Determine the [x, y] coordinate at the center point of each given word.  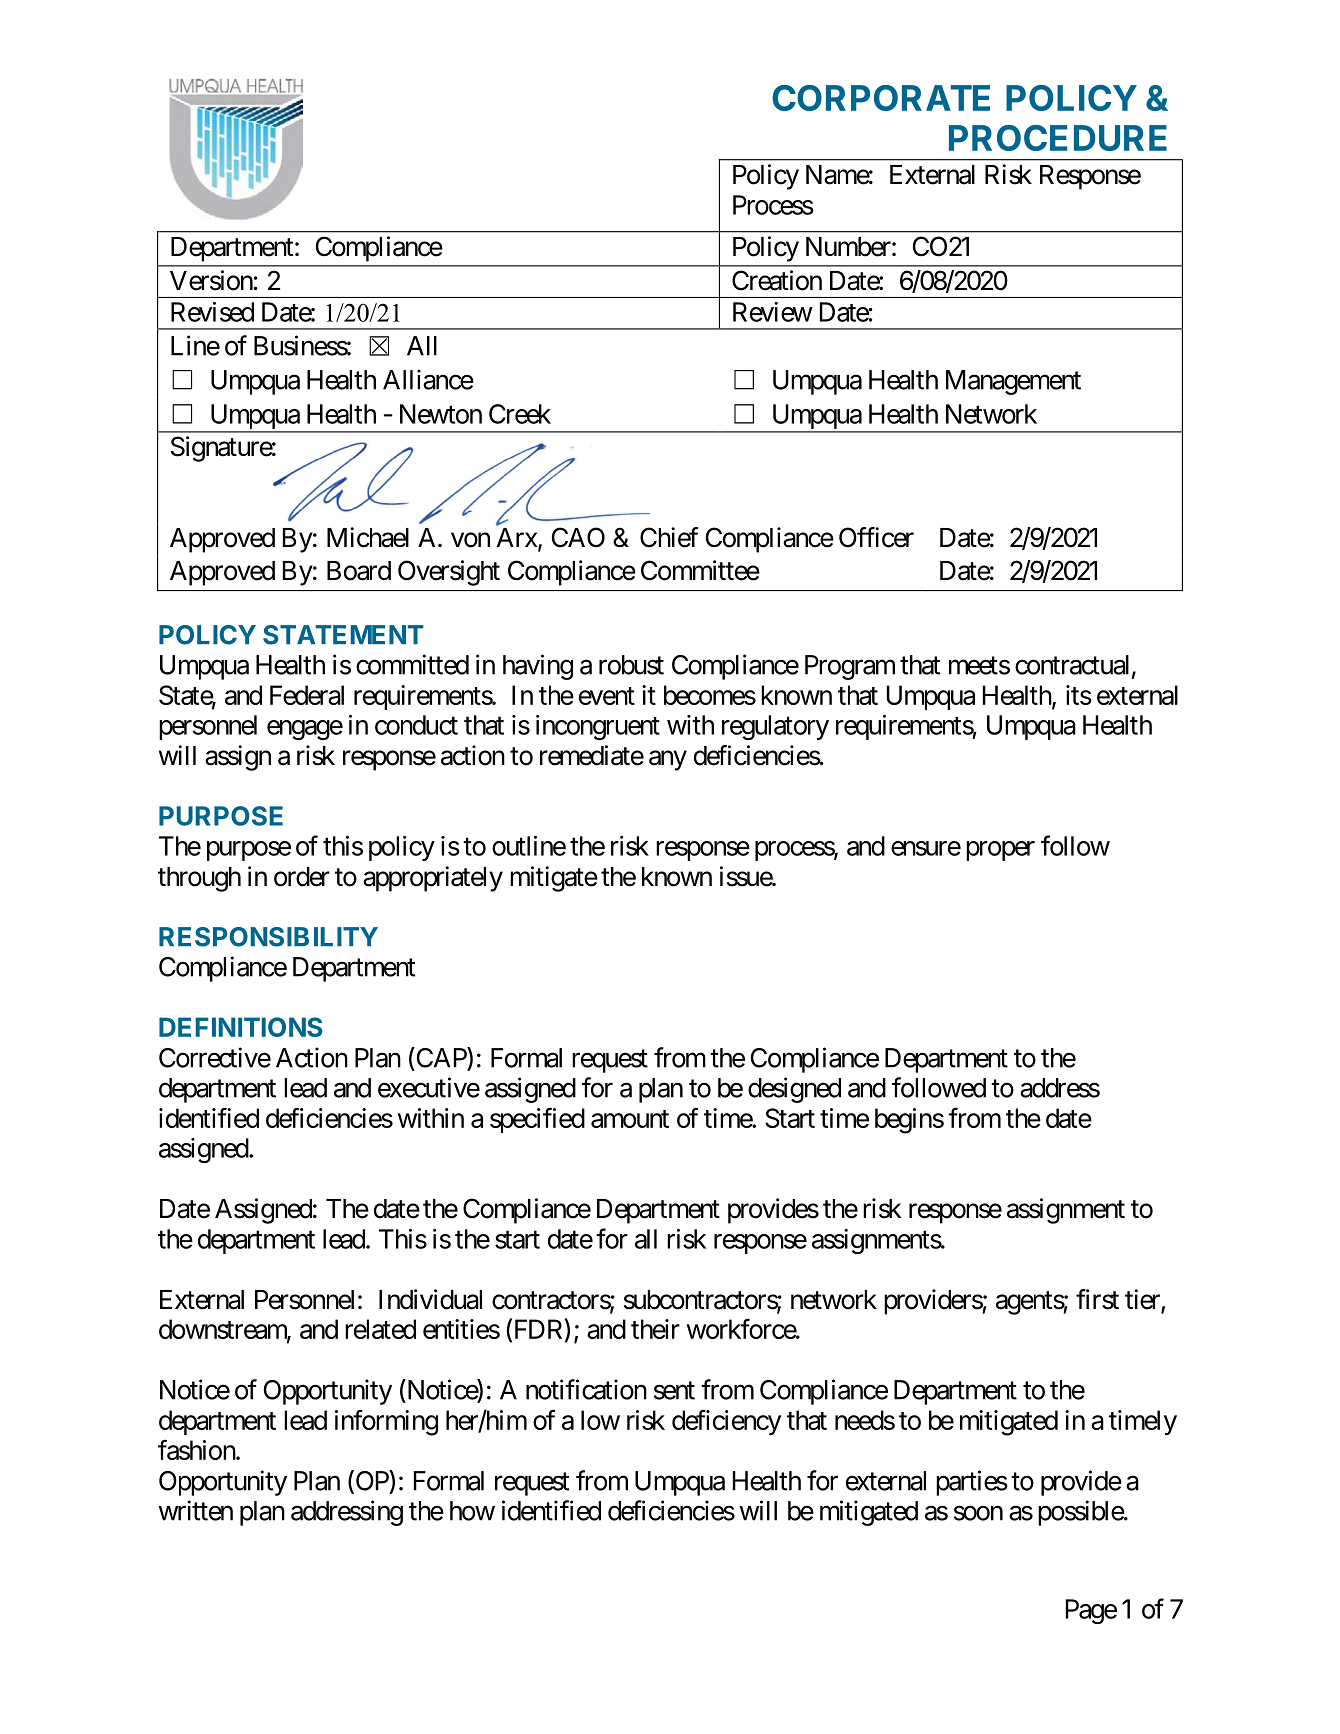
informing [386, 1423]
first [1097, 1299]
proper [1000, 851]
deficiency [726, 1422]
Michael [368, 537]
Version [211, 280]
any [668, 761]
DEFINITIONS [241, 1027]
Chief [669, 537]
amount [630, 1119]
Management [1013, 382]
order [302, 877]
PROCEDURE [1058, 138]
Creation [777, 280]
